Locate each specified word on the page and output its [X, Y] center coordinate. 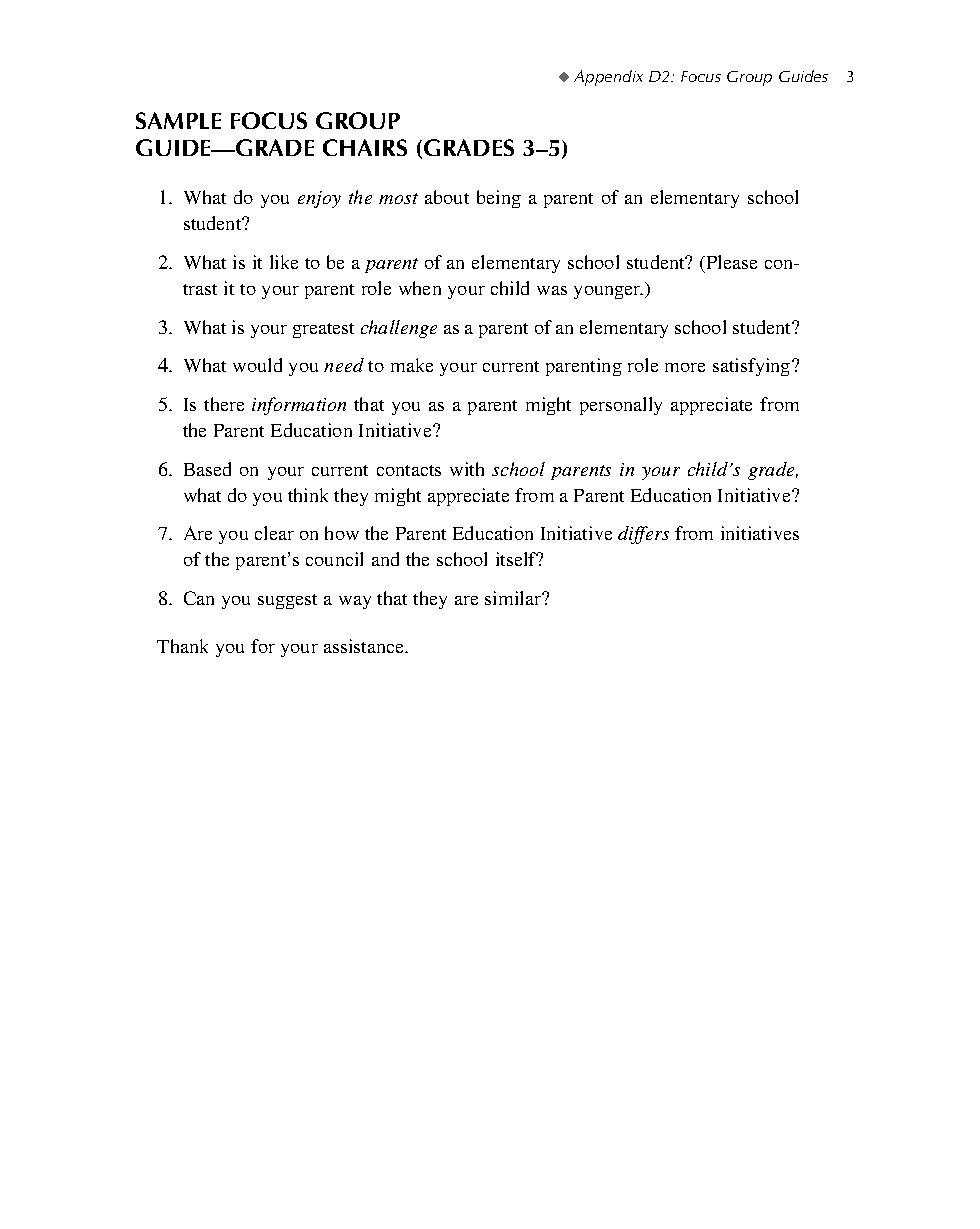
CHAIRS [365, 147]
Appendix [608, 78]
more [685, 367]
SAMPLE [178, 120]
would [257, 365]
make [412, 365]
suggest [287, 601]
